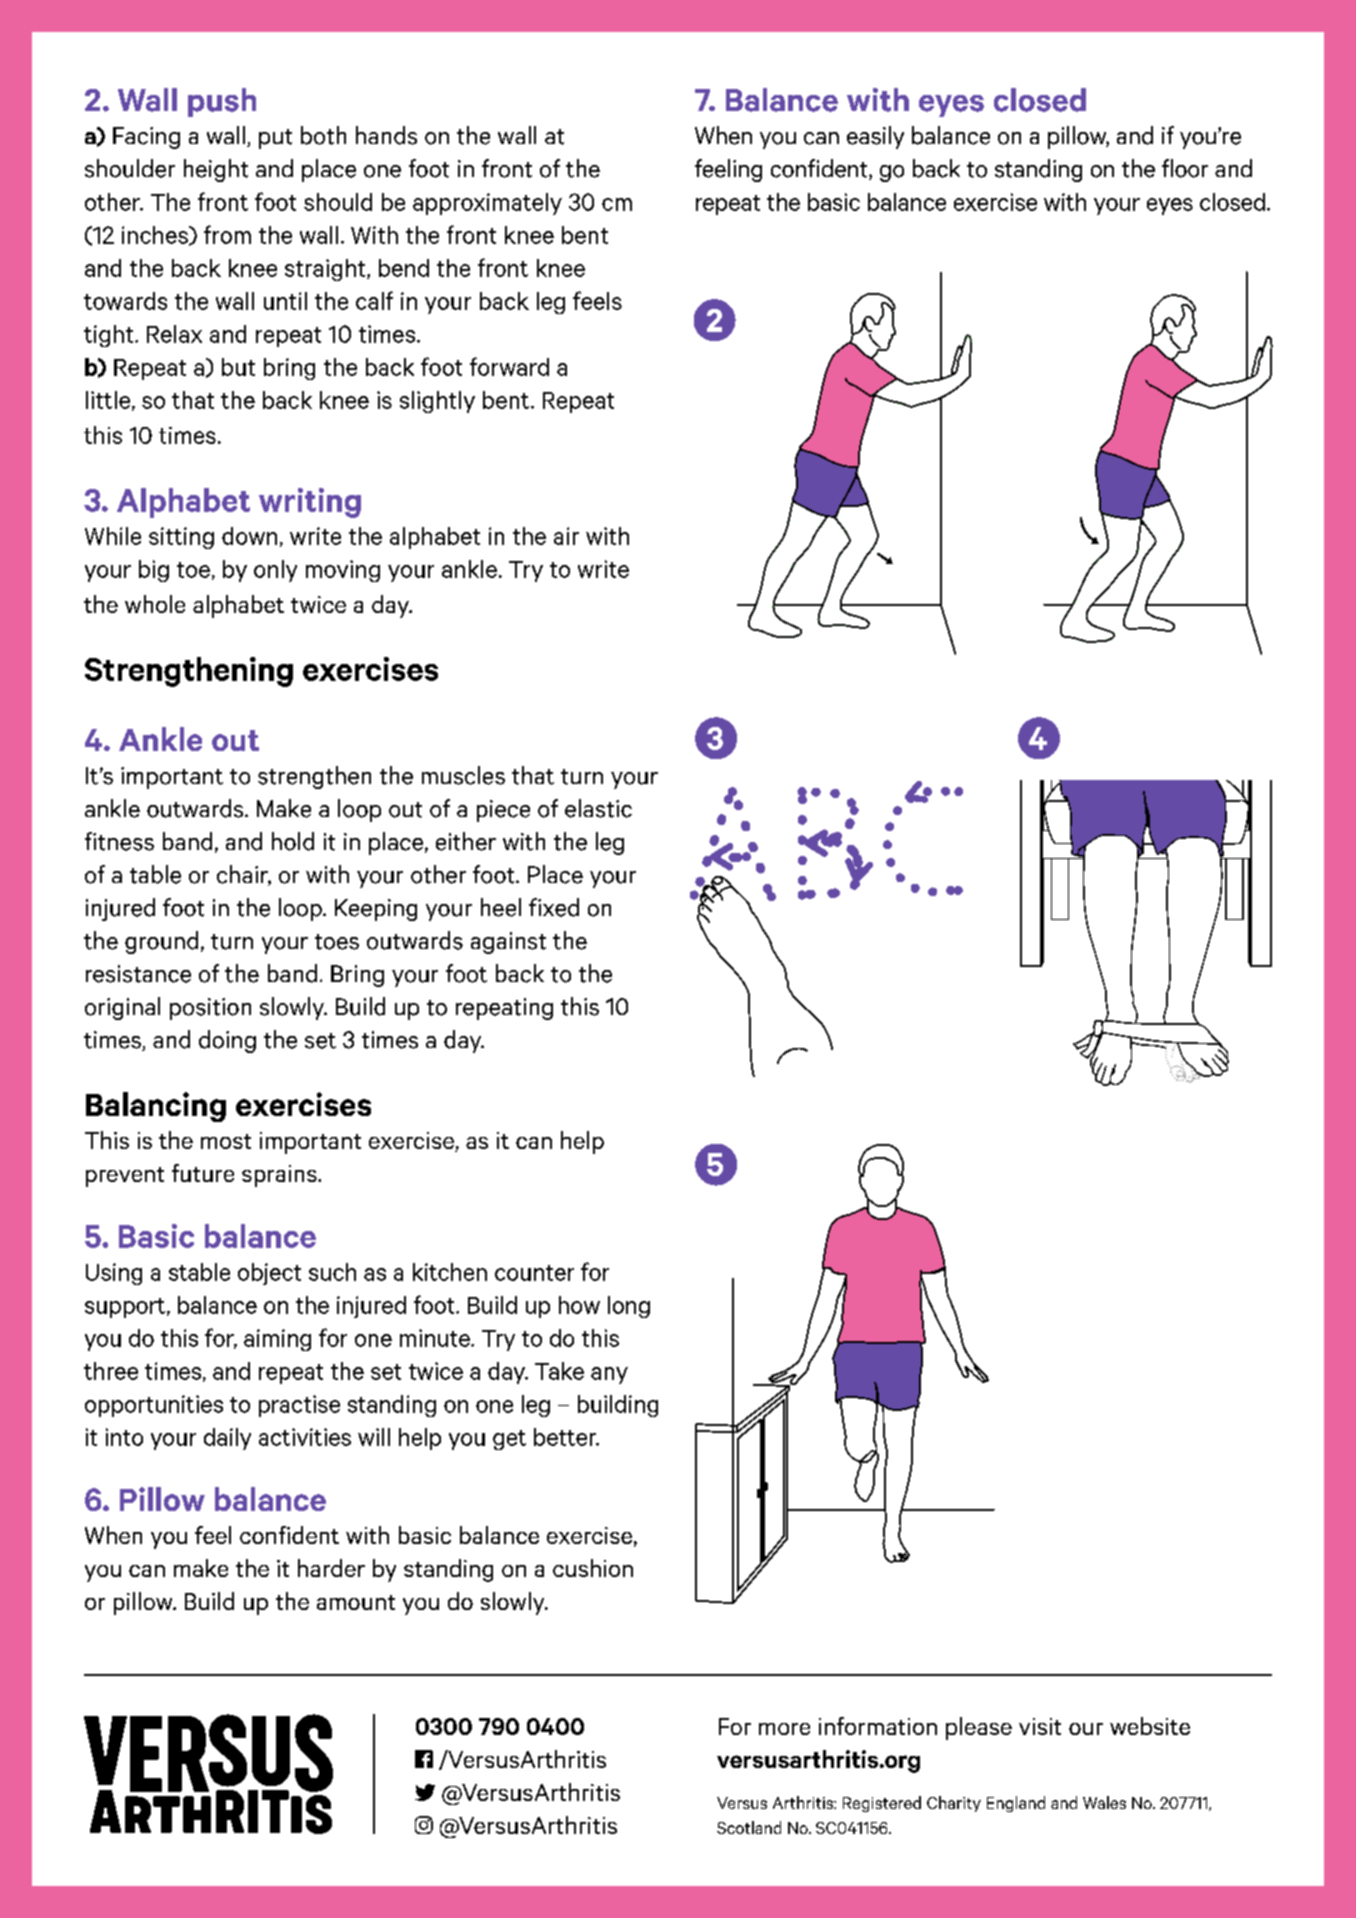 This screenshot has width=1356, height=1918. What do you see at coordinates (487, 204) in the screenshot?
I see `approximately` at bounding box center [487, 204].
